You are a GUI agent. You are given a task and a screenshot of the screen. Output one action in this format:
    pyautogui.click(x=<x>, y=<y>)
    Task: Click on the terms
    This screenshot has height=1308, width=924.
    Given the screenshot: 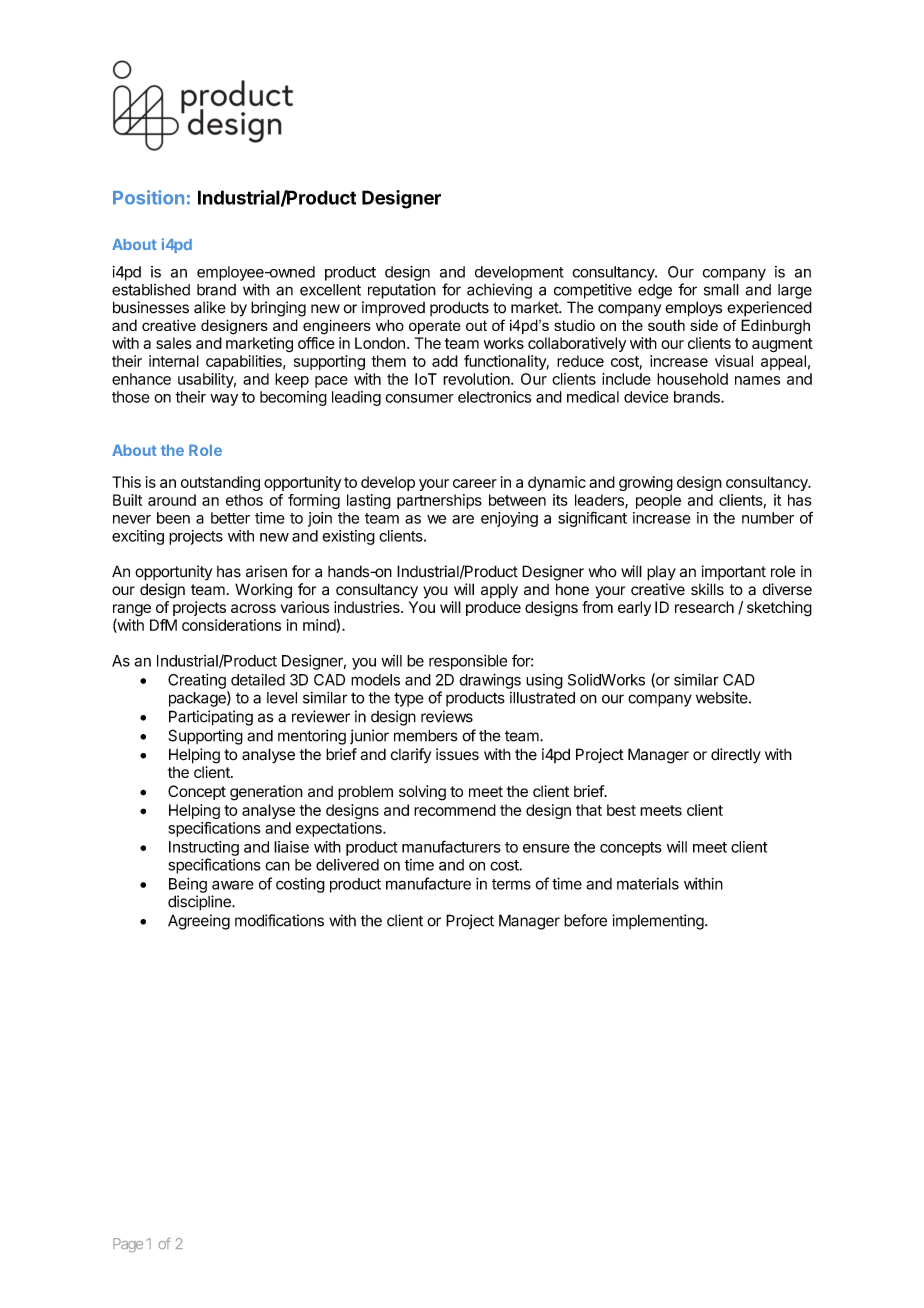 What is the action you would take?
    pyautogui.click(x=511, y=884)
